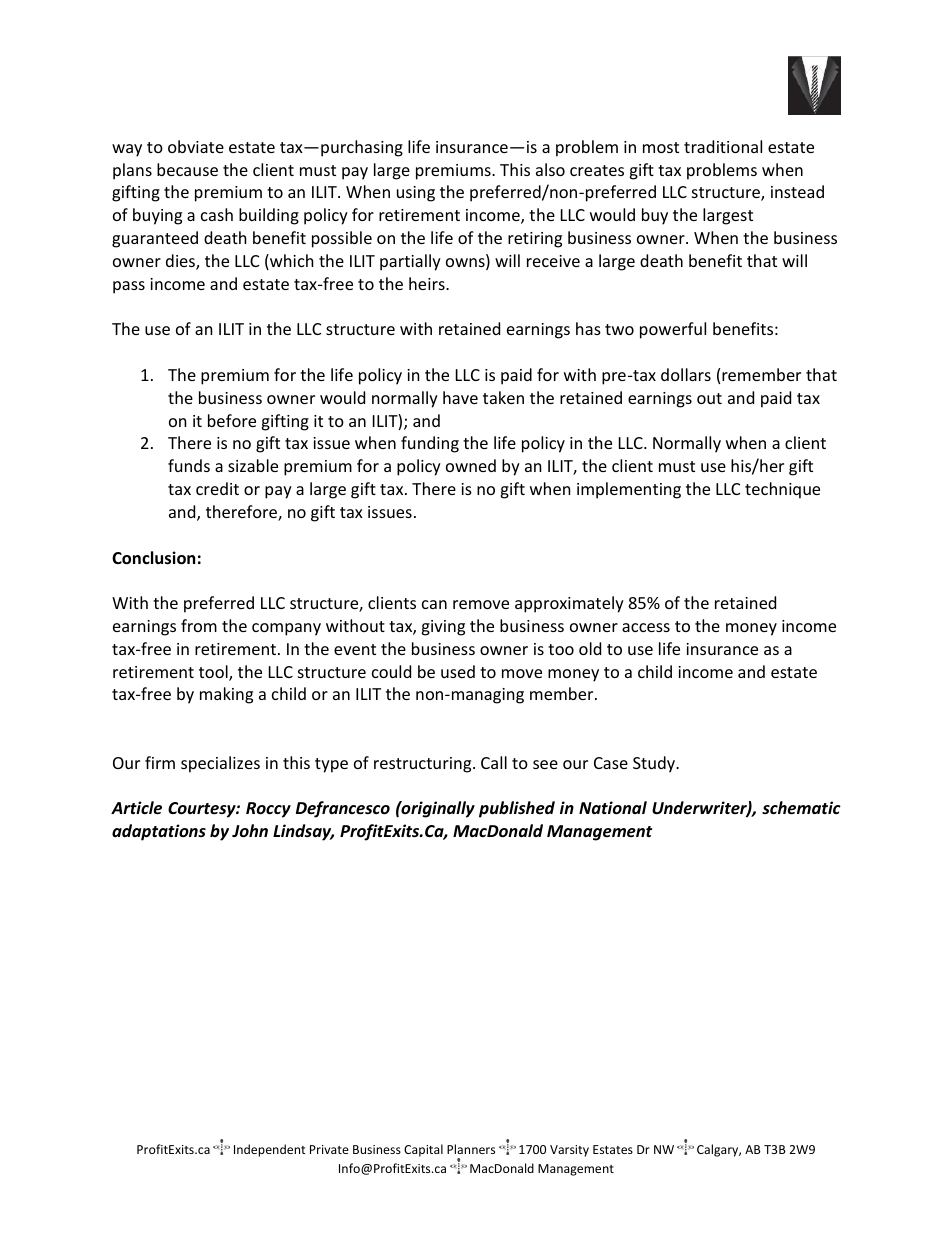 The height and width of the document is (1233, 952). I want to click on using, so click(416, 194).
